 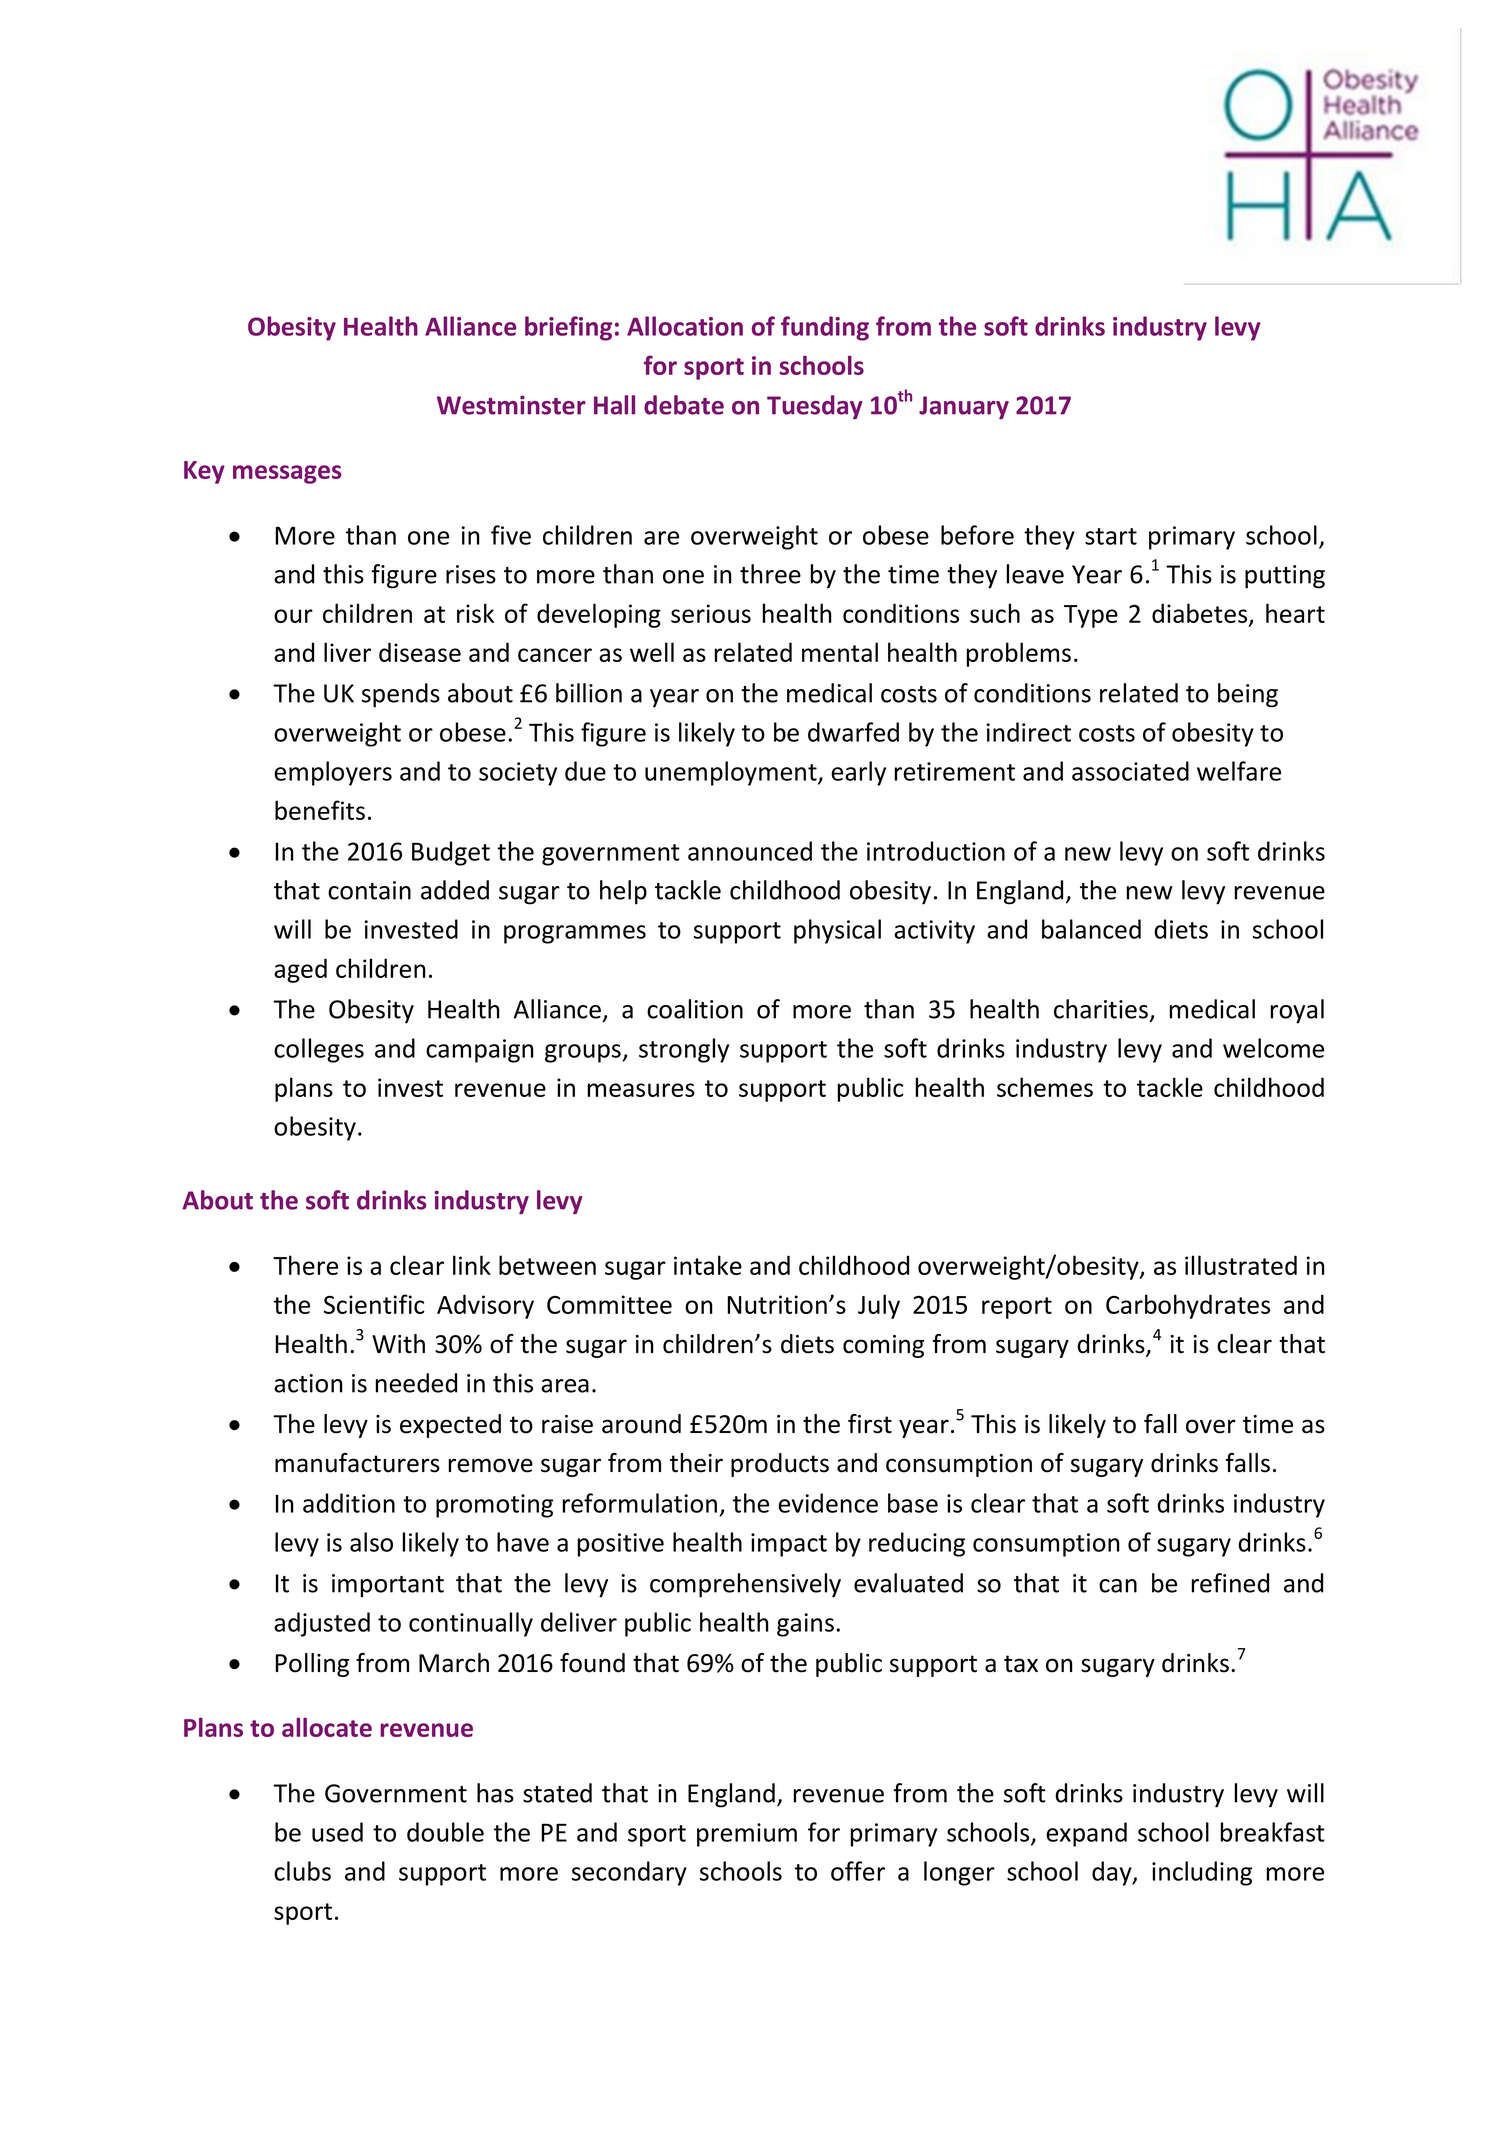 I want to click on contain, so click(x=369, y=890).
